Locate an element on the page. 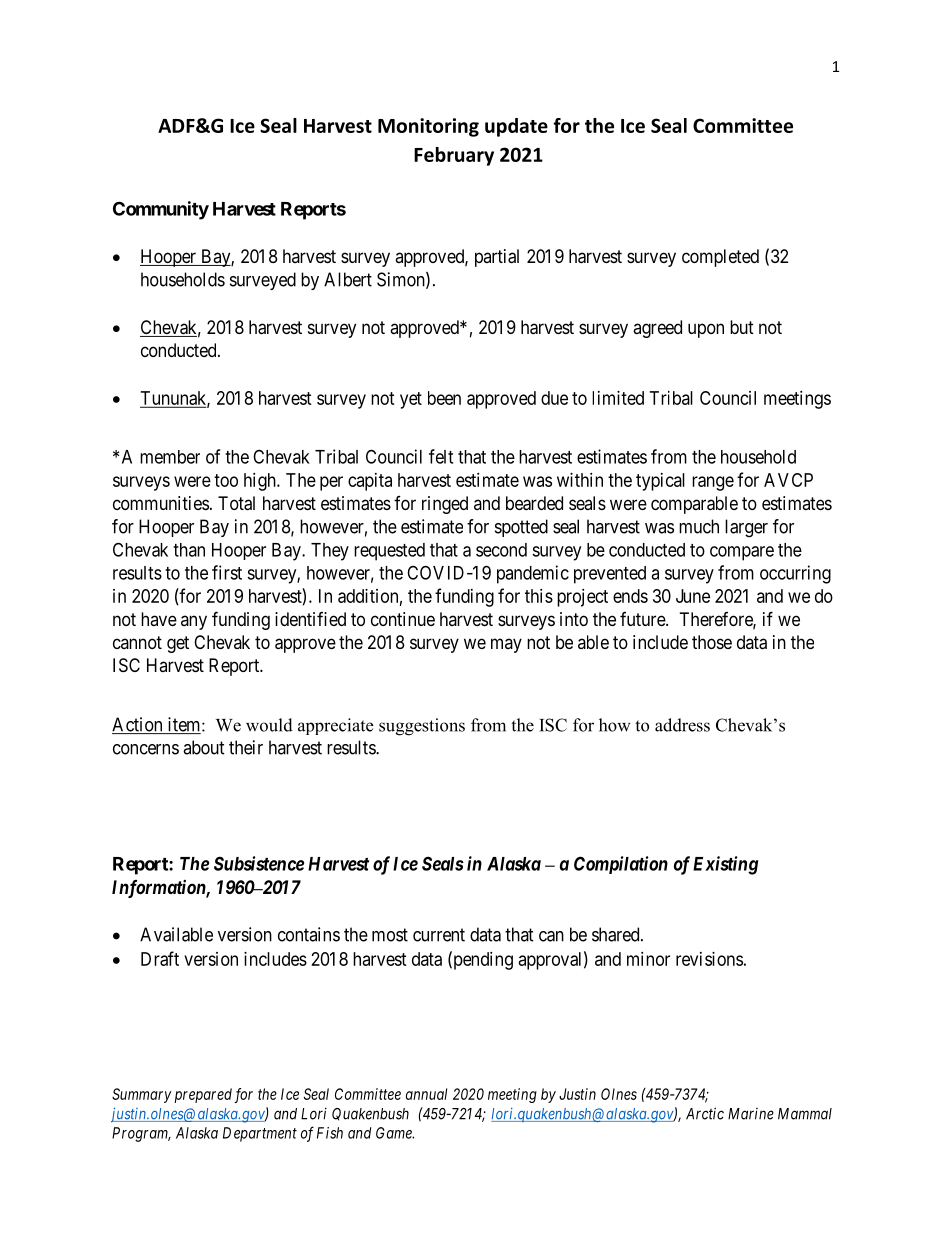 The height and width of the document is (1233, 952). felt is located at coordinates (441, 456).
